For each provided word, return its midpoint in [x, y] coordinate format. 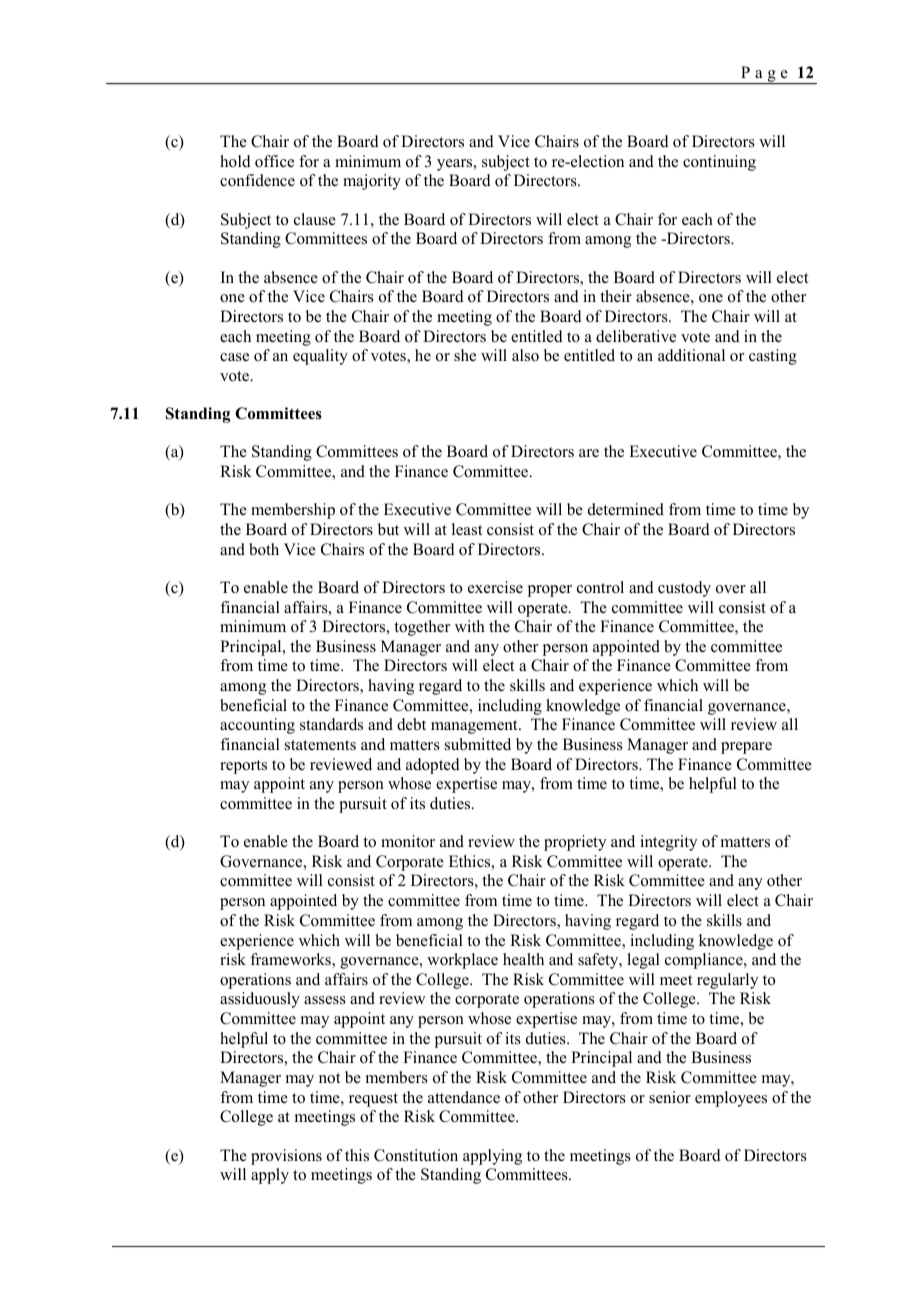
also [525, 355]
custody [684, 589]
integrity [668, 843]
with [470, 626]
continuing [719, 163]
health [523, 959]
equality [320, 357]
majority [372, 182]
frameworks [291, 960]
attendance [464, 1097]
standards [331, 724]
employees [731, 1099]
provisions [286, 1157]
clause [315, 219]
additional [691, 355]
